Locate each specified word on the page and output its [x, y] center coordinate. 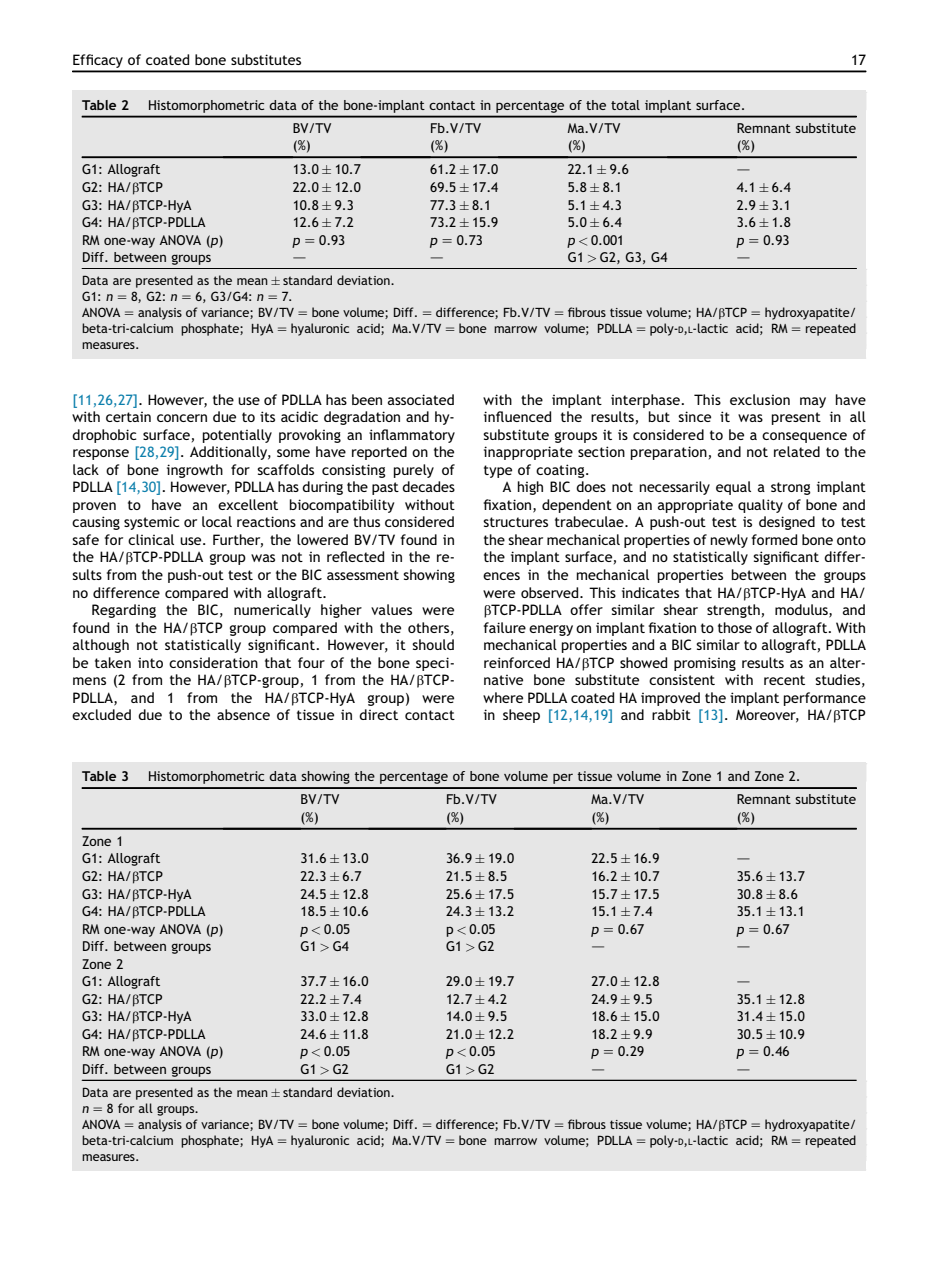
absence [243, 714]
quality [760, 506]
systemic [152, 523]
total [625, 105]
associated [421, 399]
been [367, 399]
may [813, 402]
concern [182, 418]
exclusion [760, 399]
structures [515, 522]
